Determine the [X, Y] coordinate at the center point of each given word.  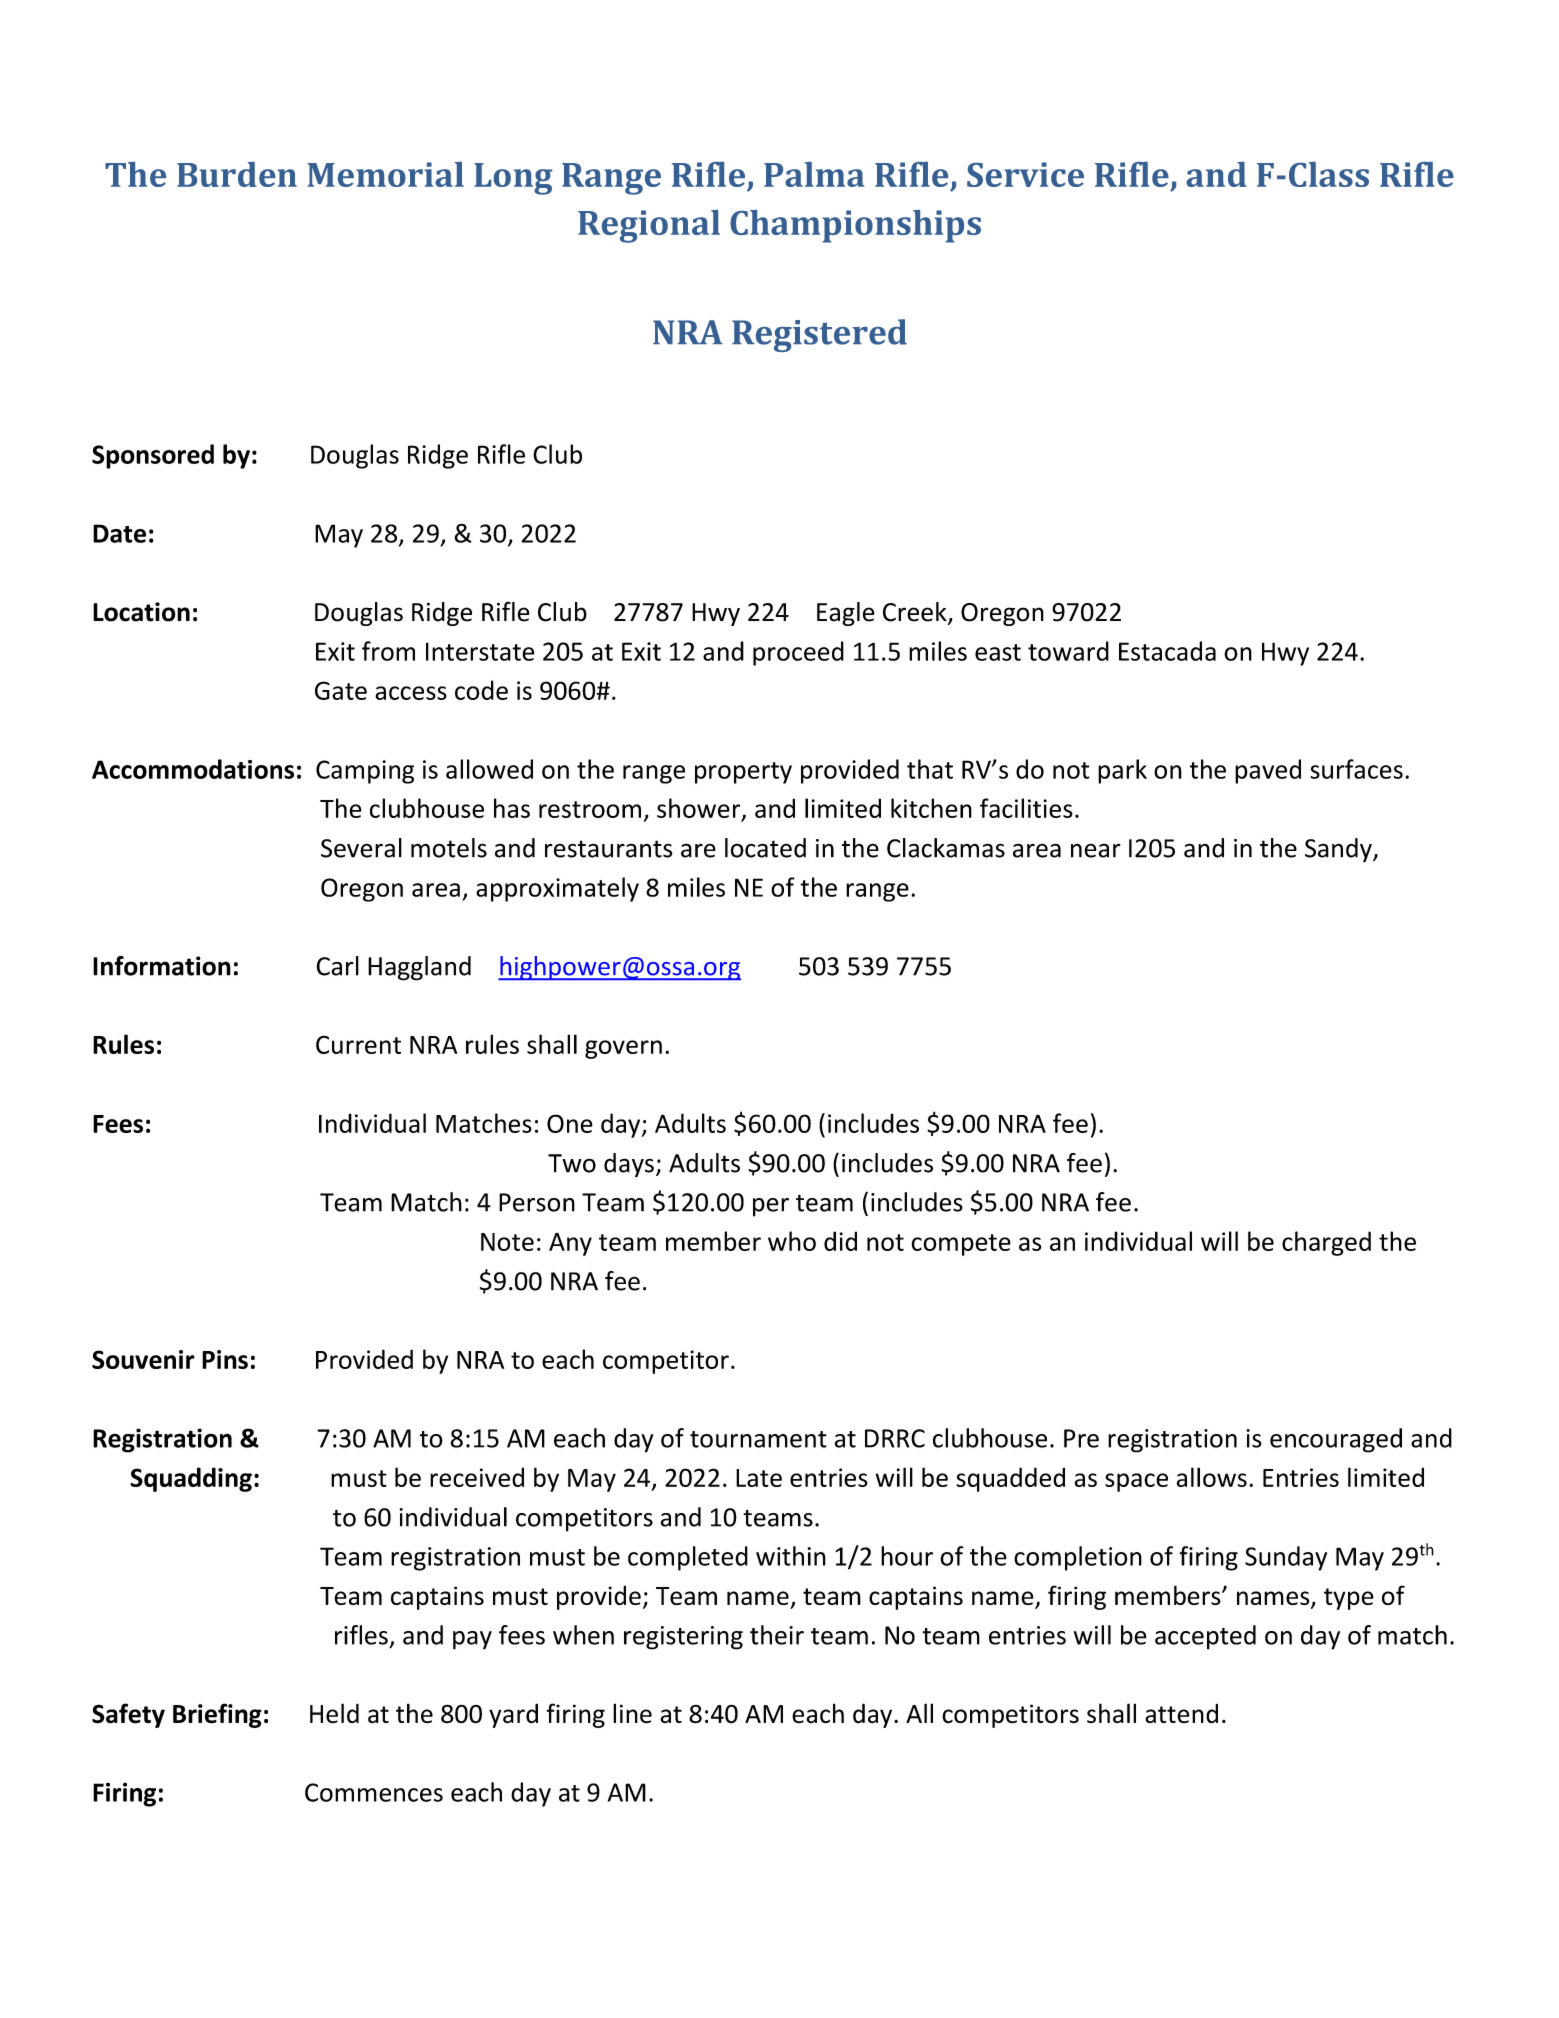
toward [1068, 651]
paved [1268, 771]
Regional [649, 226]
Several [361, 848]
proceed [798, 653]
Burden [237, 174]
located [765, 848]
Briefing [217, 1715]
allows [1212, 1477]
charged [1326, 1243]
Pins [225, 1359]
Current [358, 1044]
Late [759, 1478]
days [629, 1165]
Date [119, 533]
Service [1025, 174]
